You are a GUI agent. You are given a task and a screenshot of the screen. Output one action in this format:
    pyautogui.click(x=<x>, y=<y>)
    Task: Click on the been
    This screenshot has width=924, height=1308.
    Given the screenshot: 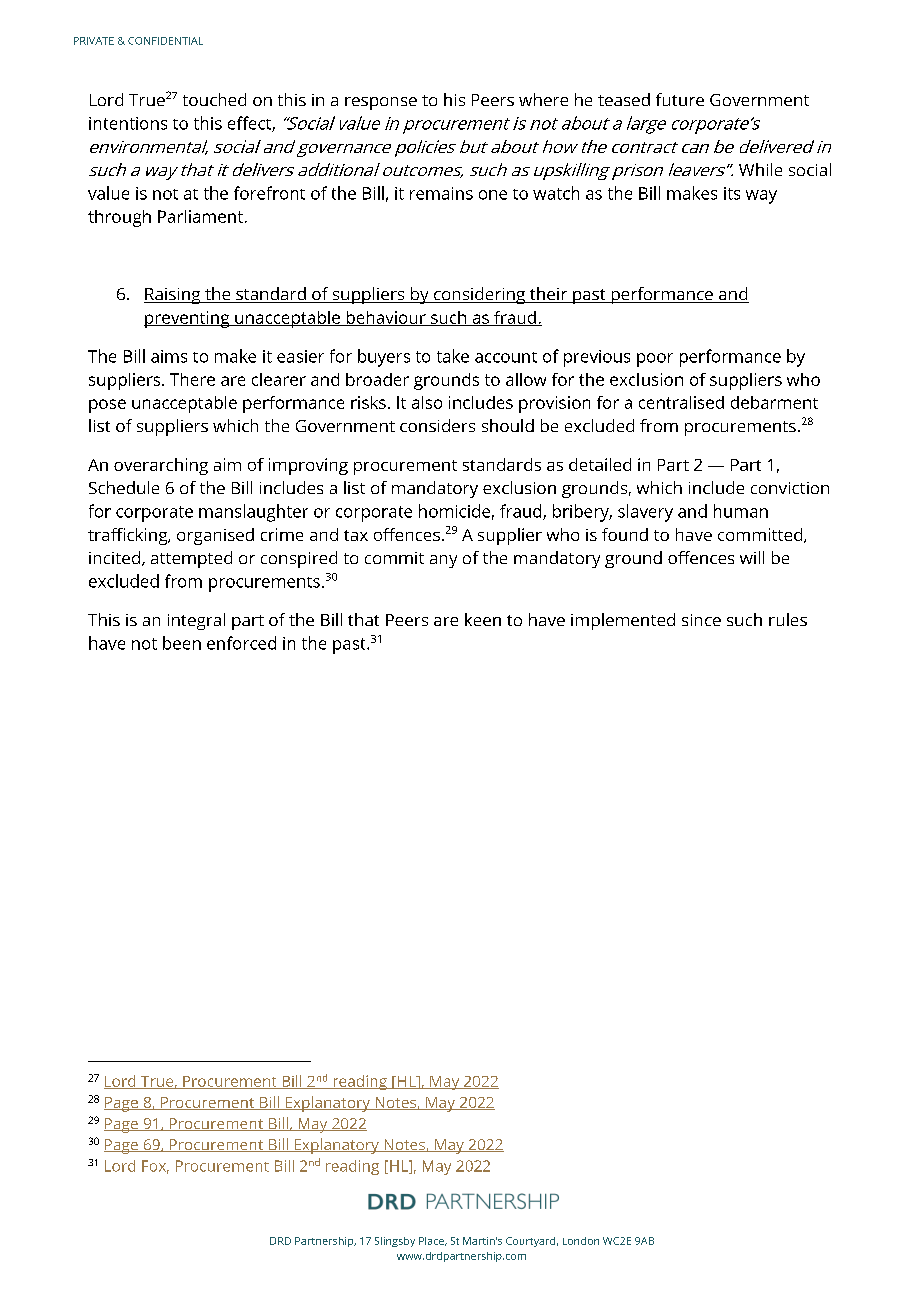 What is the action you would take?
    pyautogui.click(x=182, y=643)
